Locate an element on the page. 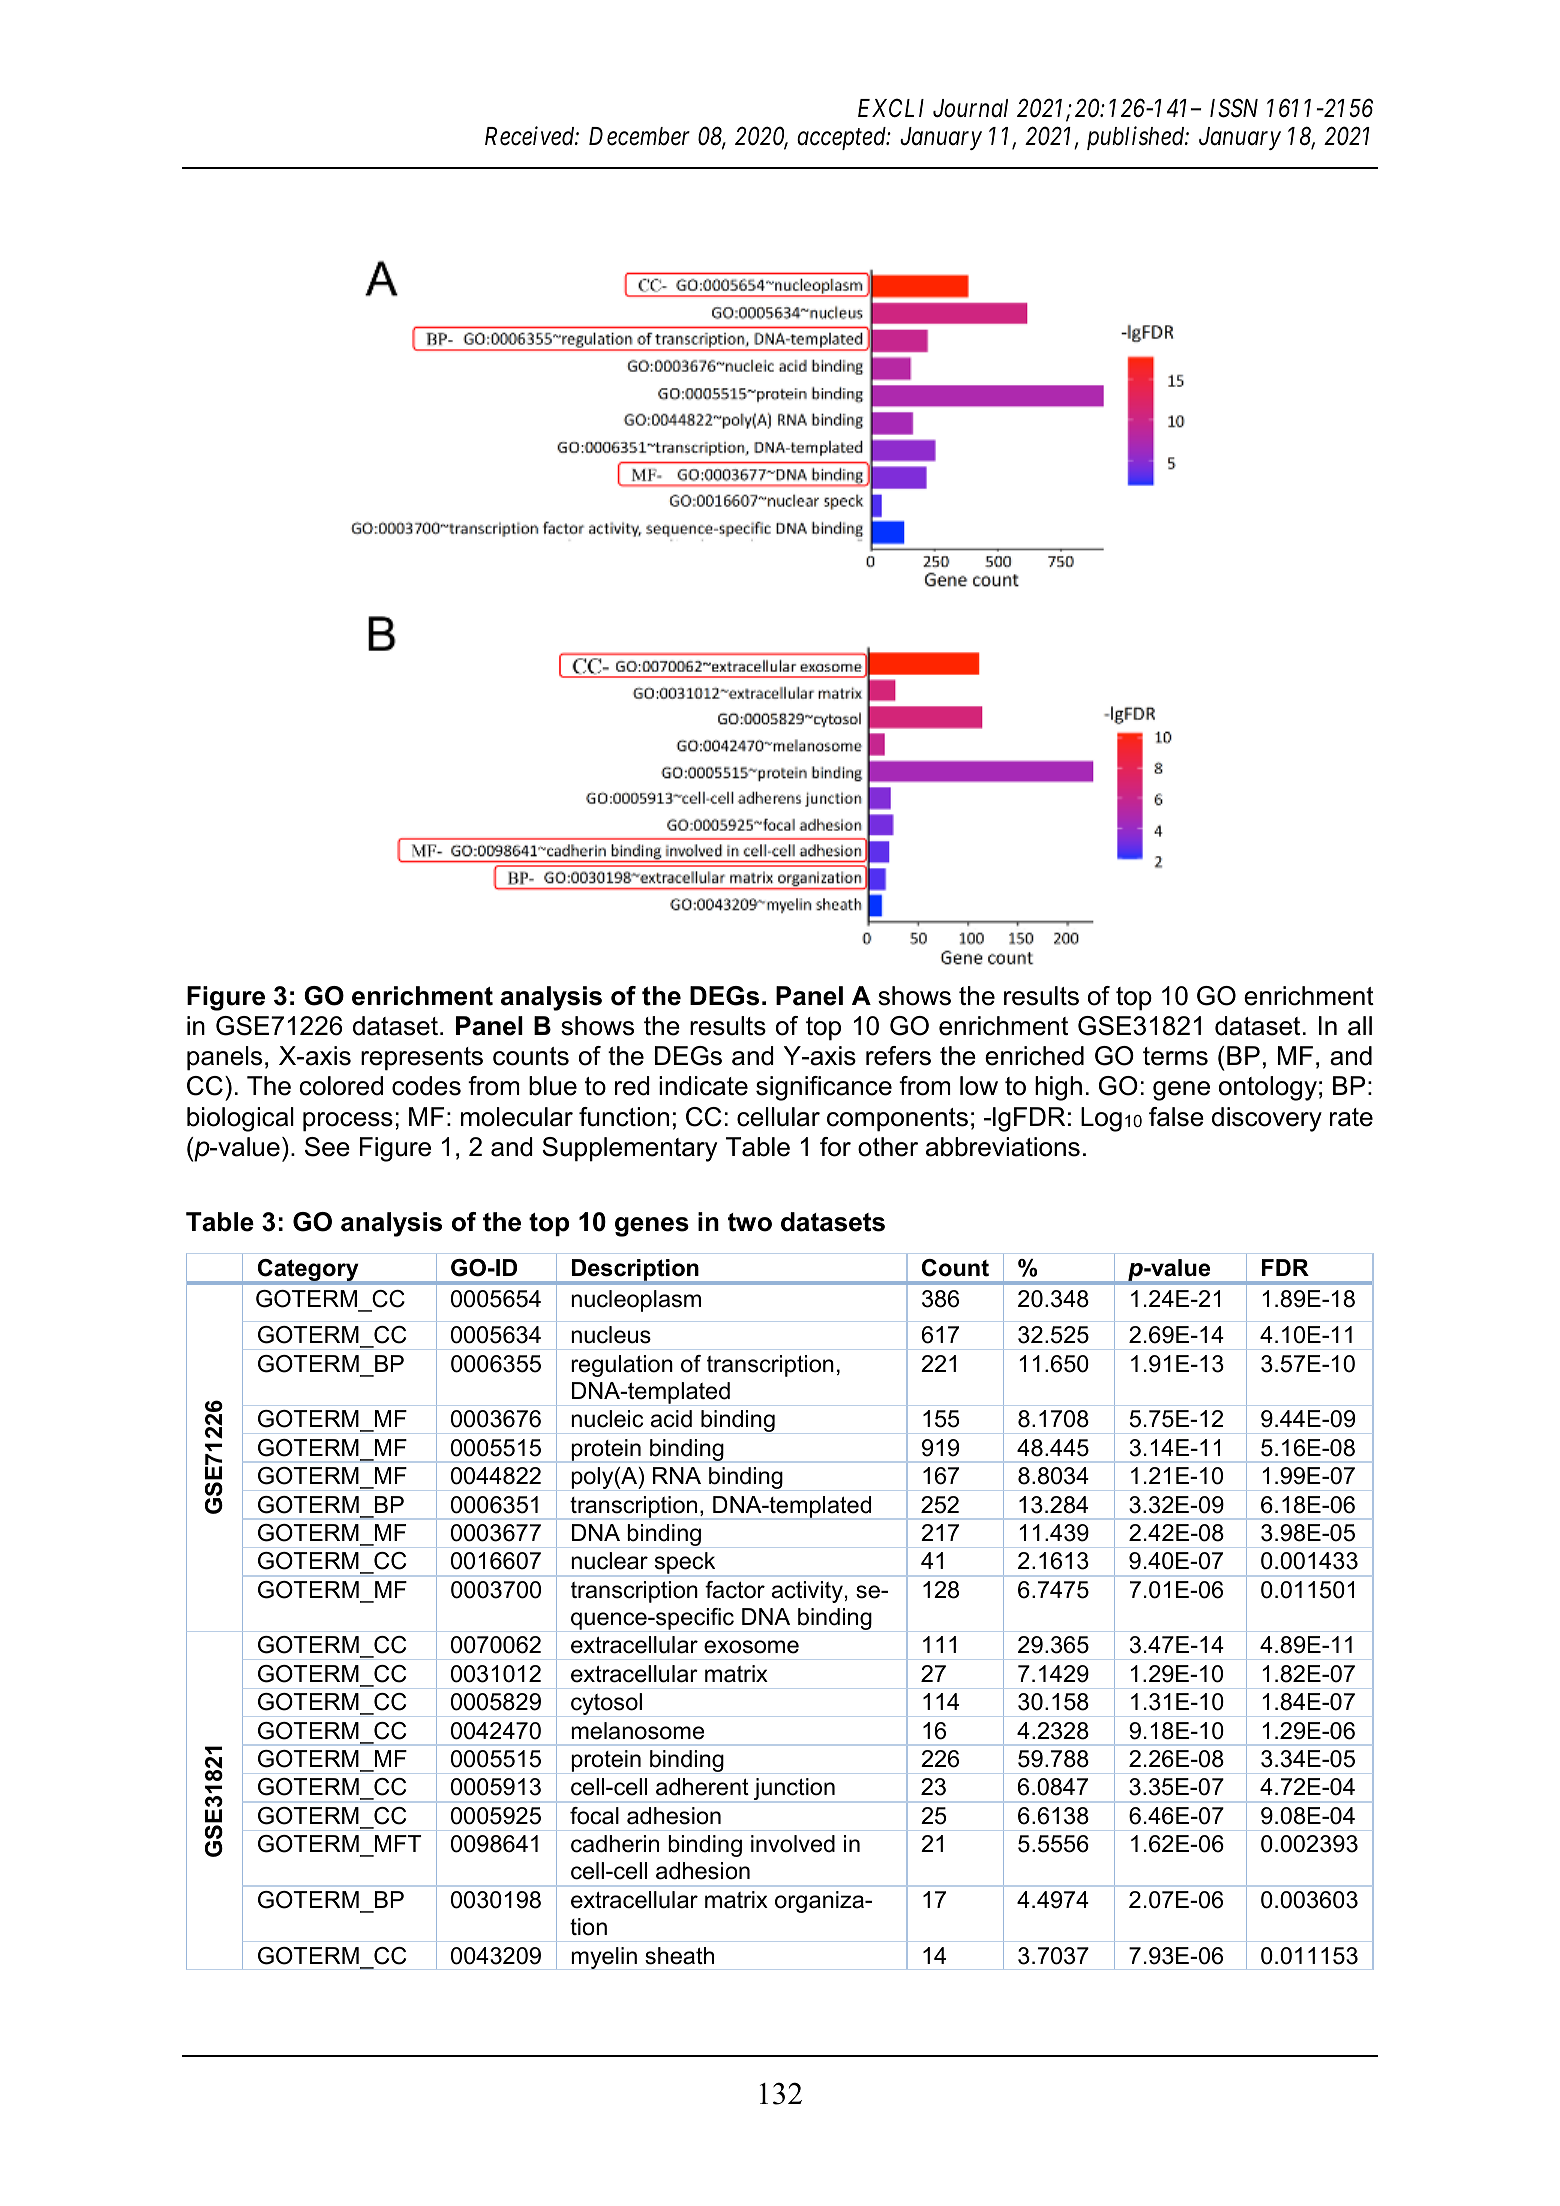 The width and height of the document is (1560, 2206). represents is located at coordinates (422, 1059).
